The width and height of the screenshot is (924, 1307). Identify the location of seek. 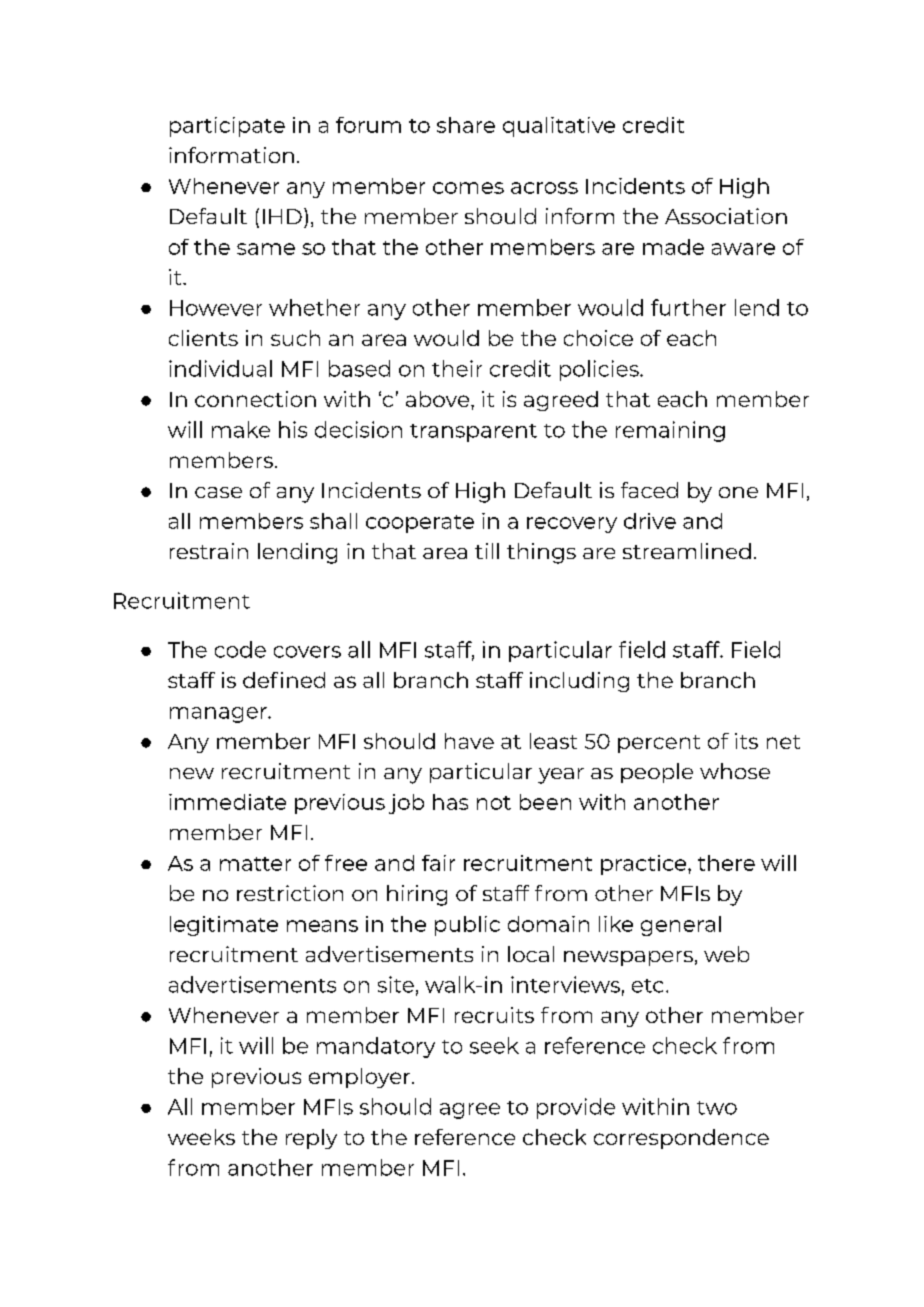
(494, 1045).
